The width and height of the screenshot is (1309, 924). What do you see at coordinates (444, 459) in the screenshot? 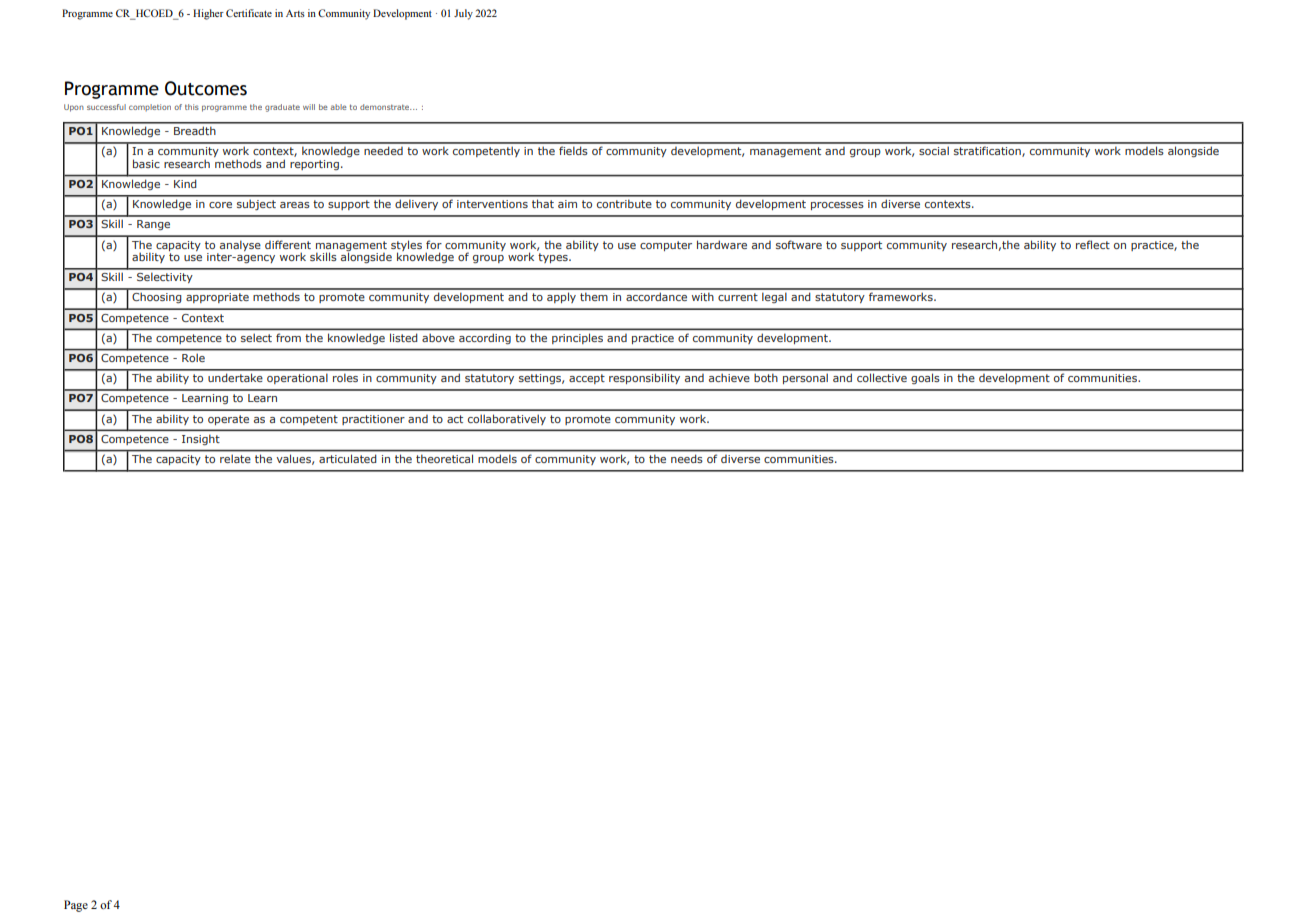
I see `theoretical` at bounding box center [444, 459].
